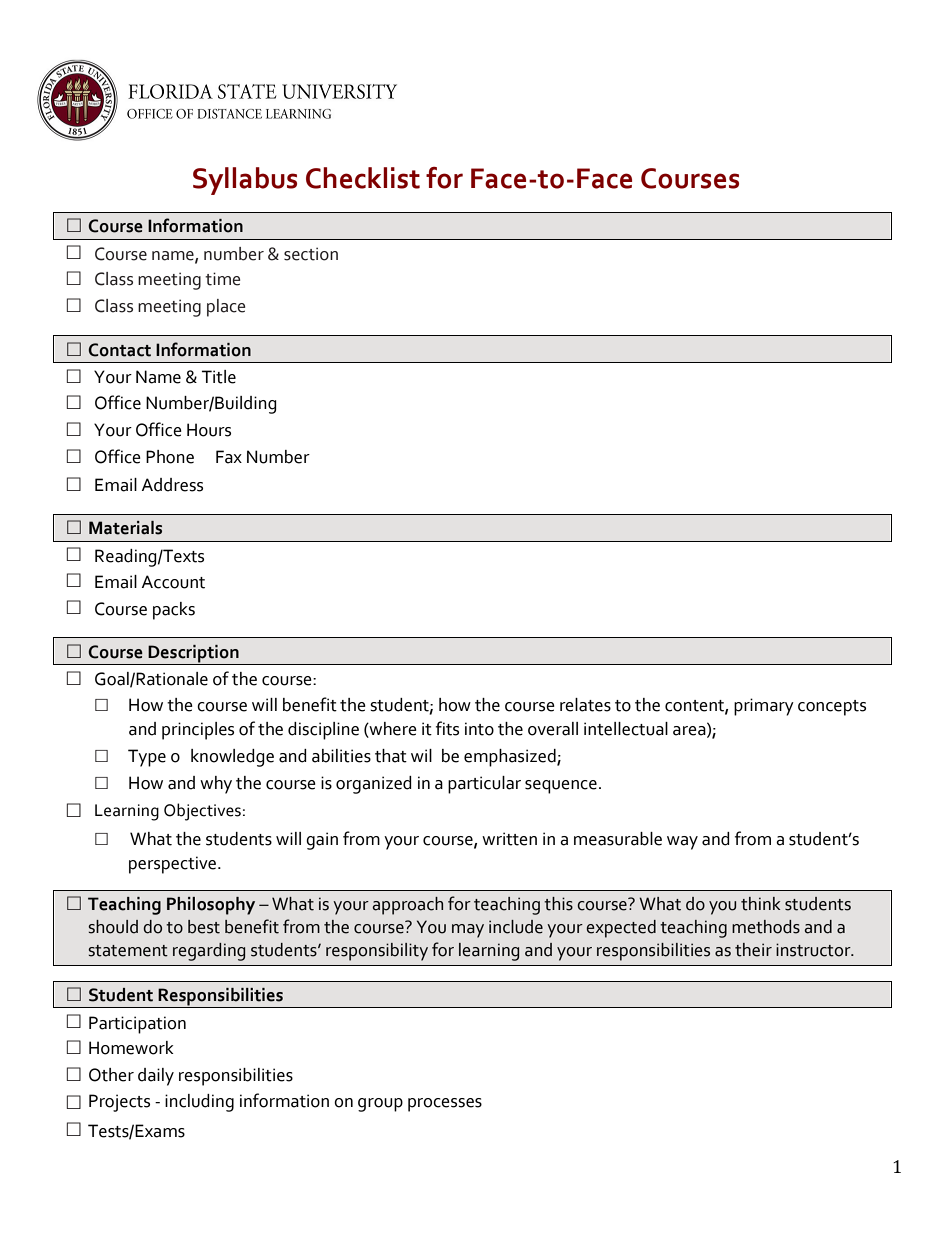 This screenshot has width=952, height=1233. Describe the element at coordinates (211, 906) in the screenshot. I see `Philosophy` at that location.
